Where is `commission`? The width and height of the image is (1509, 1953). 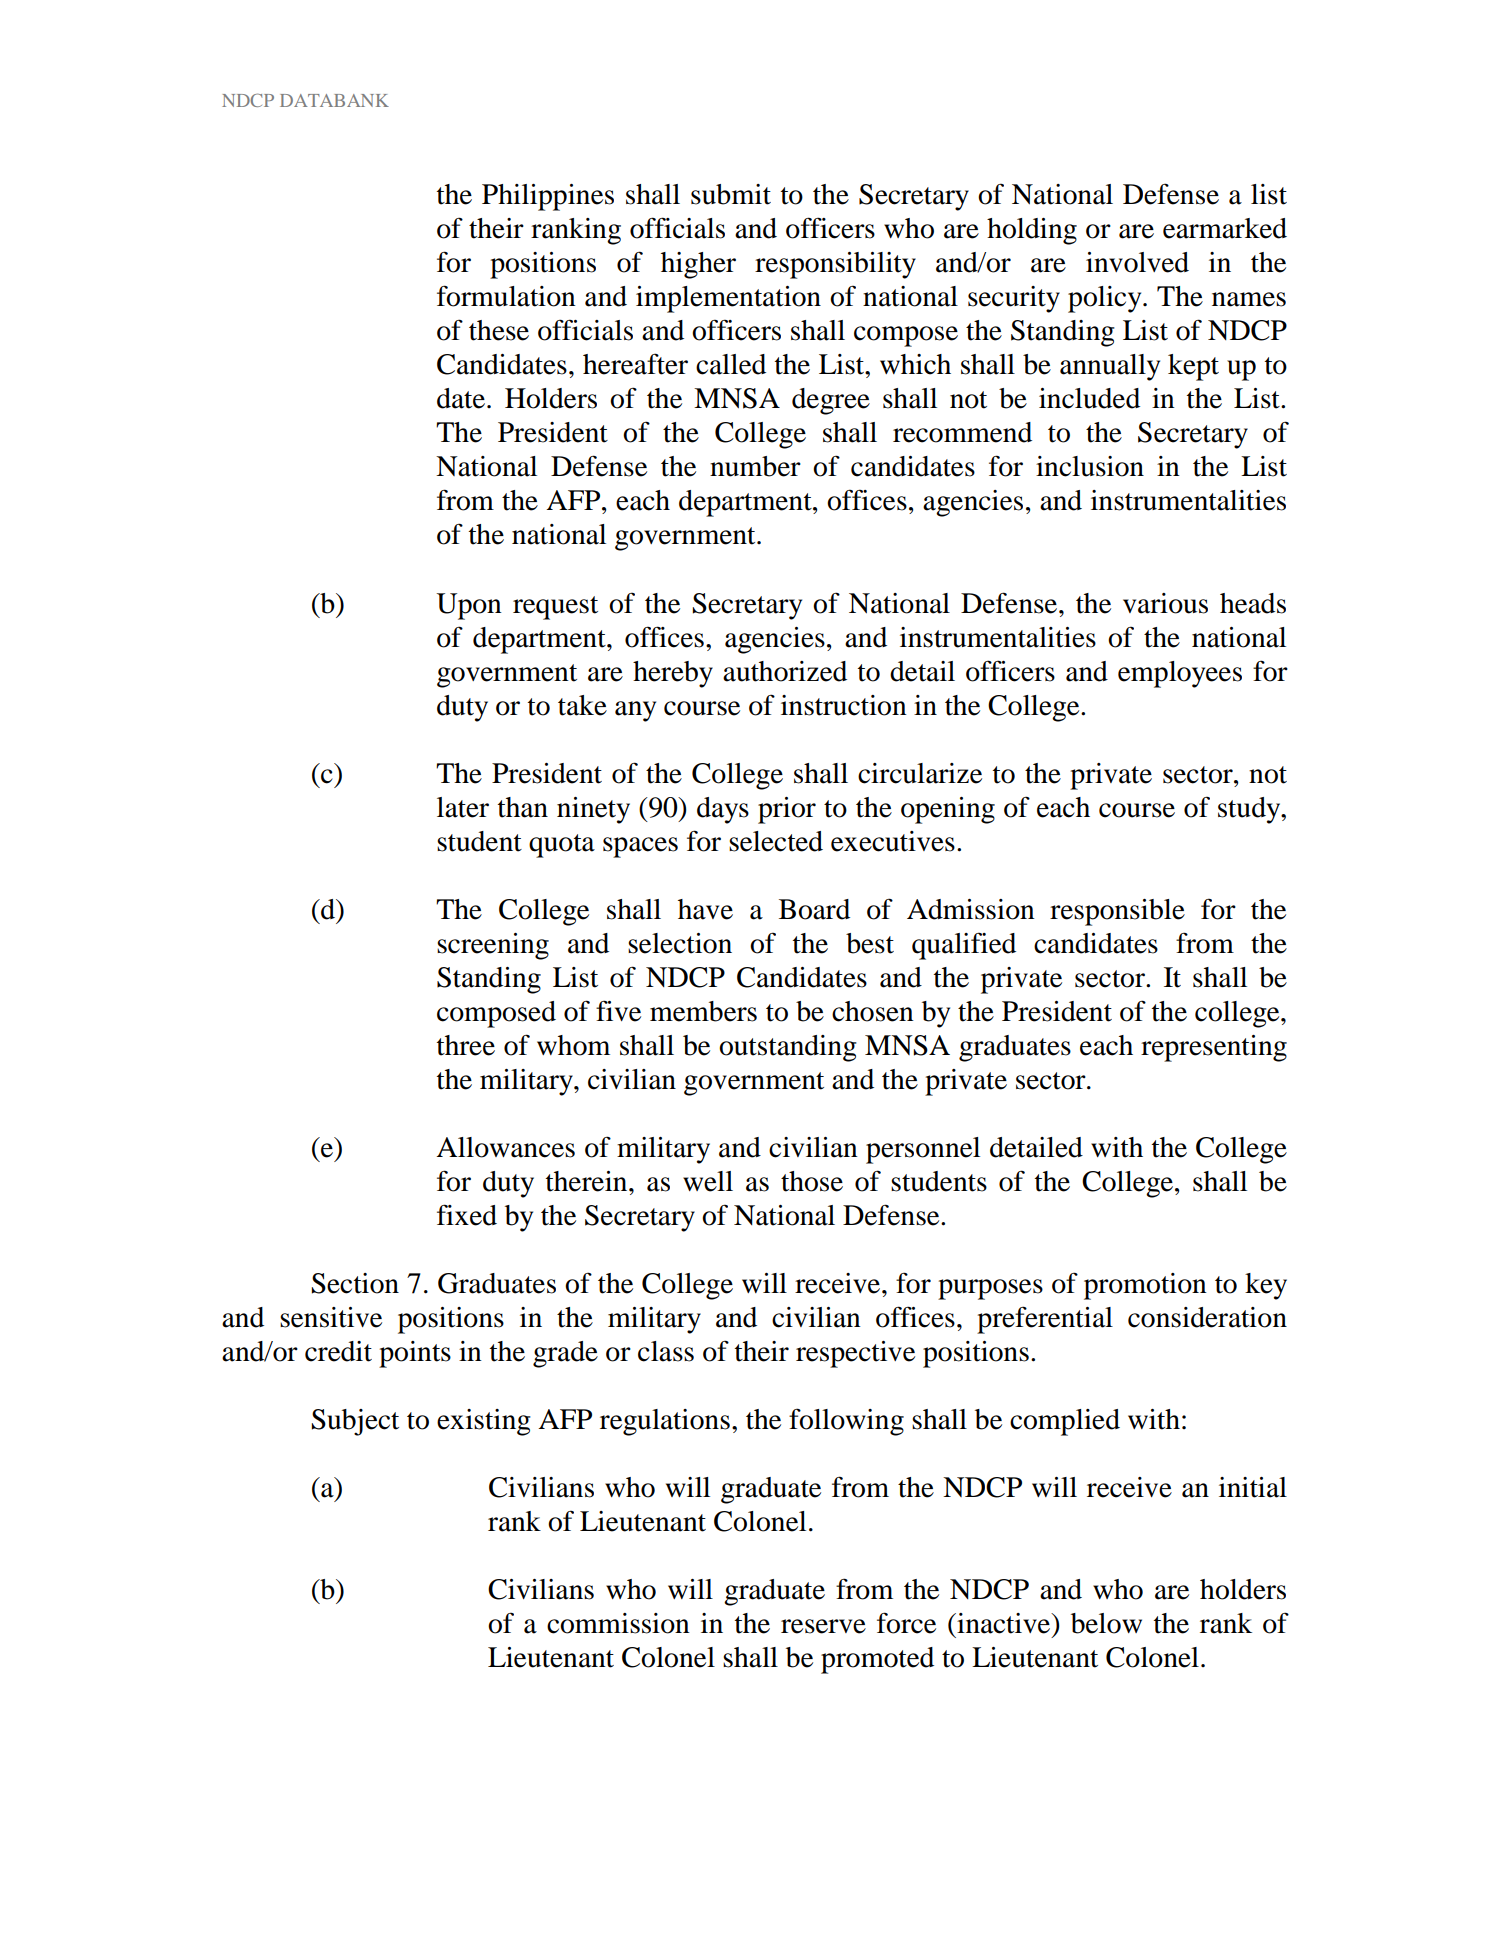 commission is located at coordinates (618, 1623).
